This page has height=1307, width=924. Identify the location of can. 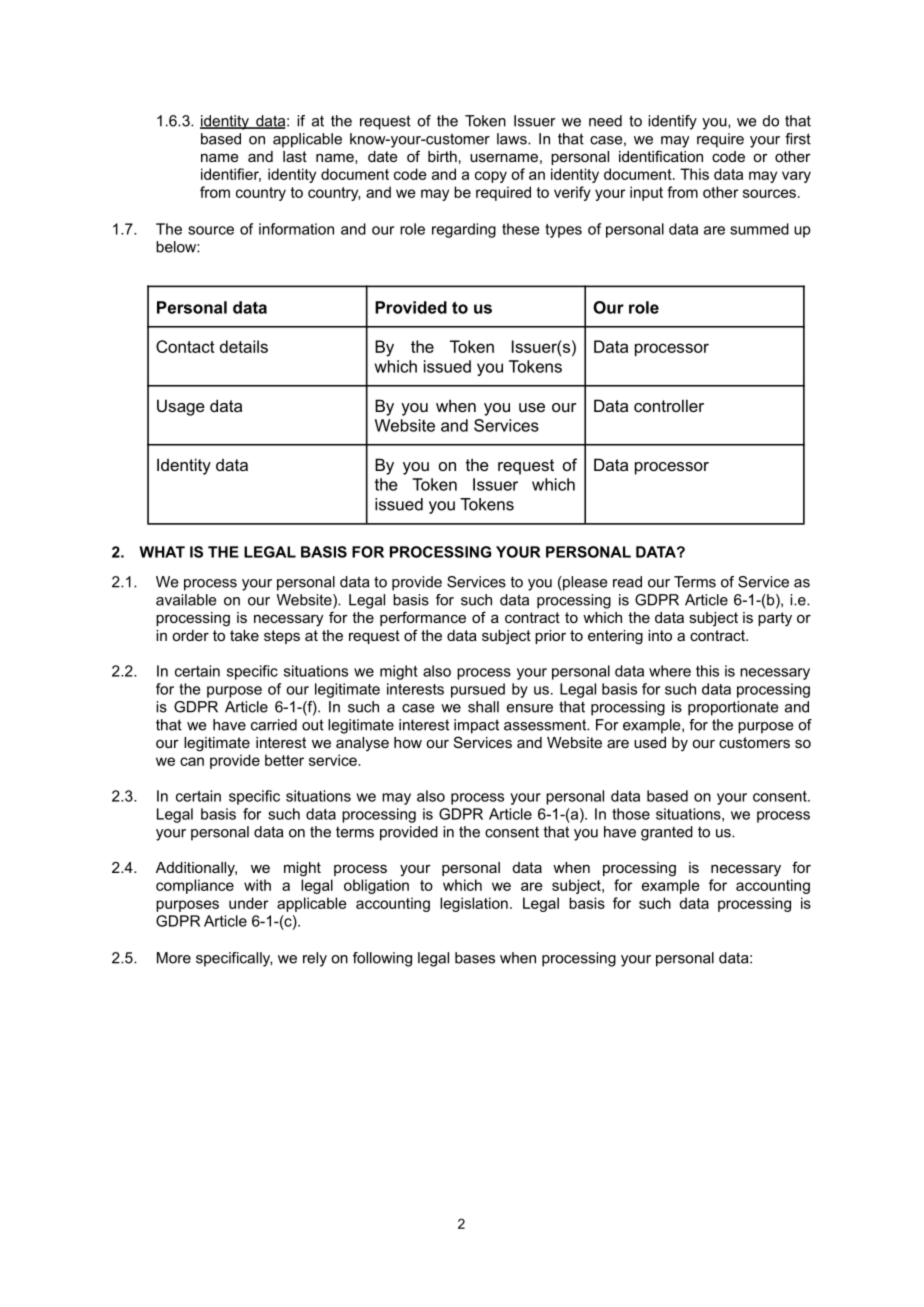
(192, 761).
